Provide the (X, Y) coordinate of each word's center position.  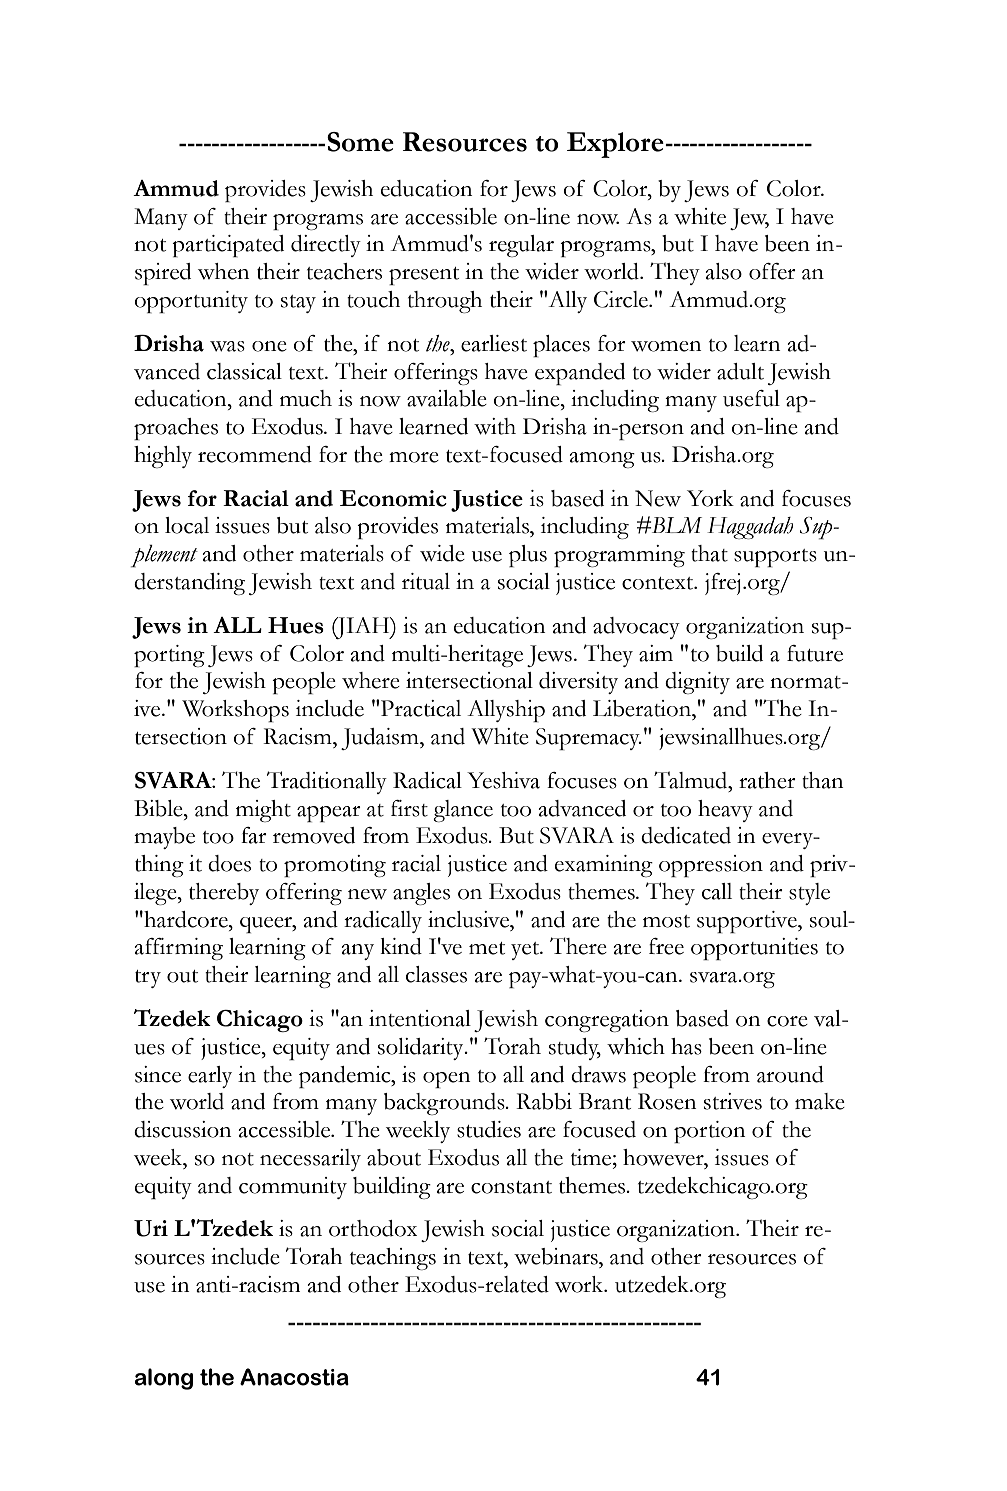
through (445, 302)
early (210, 1077)
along (164, 1379)
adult (740, 371)
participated (228, 246)
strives (733, 1101)
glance (463, 811)
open (446, 1080)
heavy (725, 811)
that (709, 553)
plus (528, 556)
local (187, 525)
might (263, 811)
